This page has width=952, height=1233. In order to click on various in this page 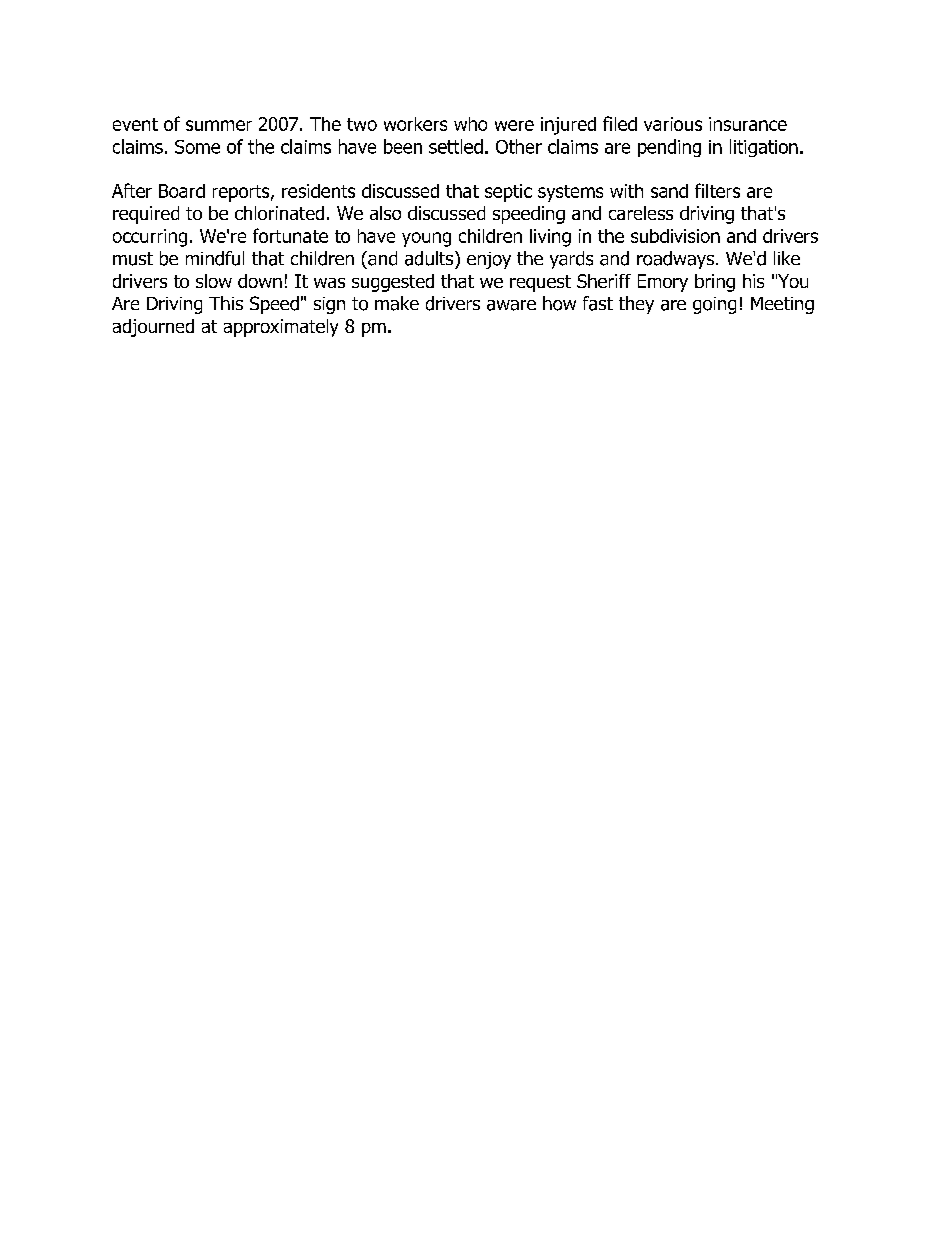, I will do `click(673, 124)`.
